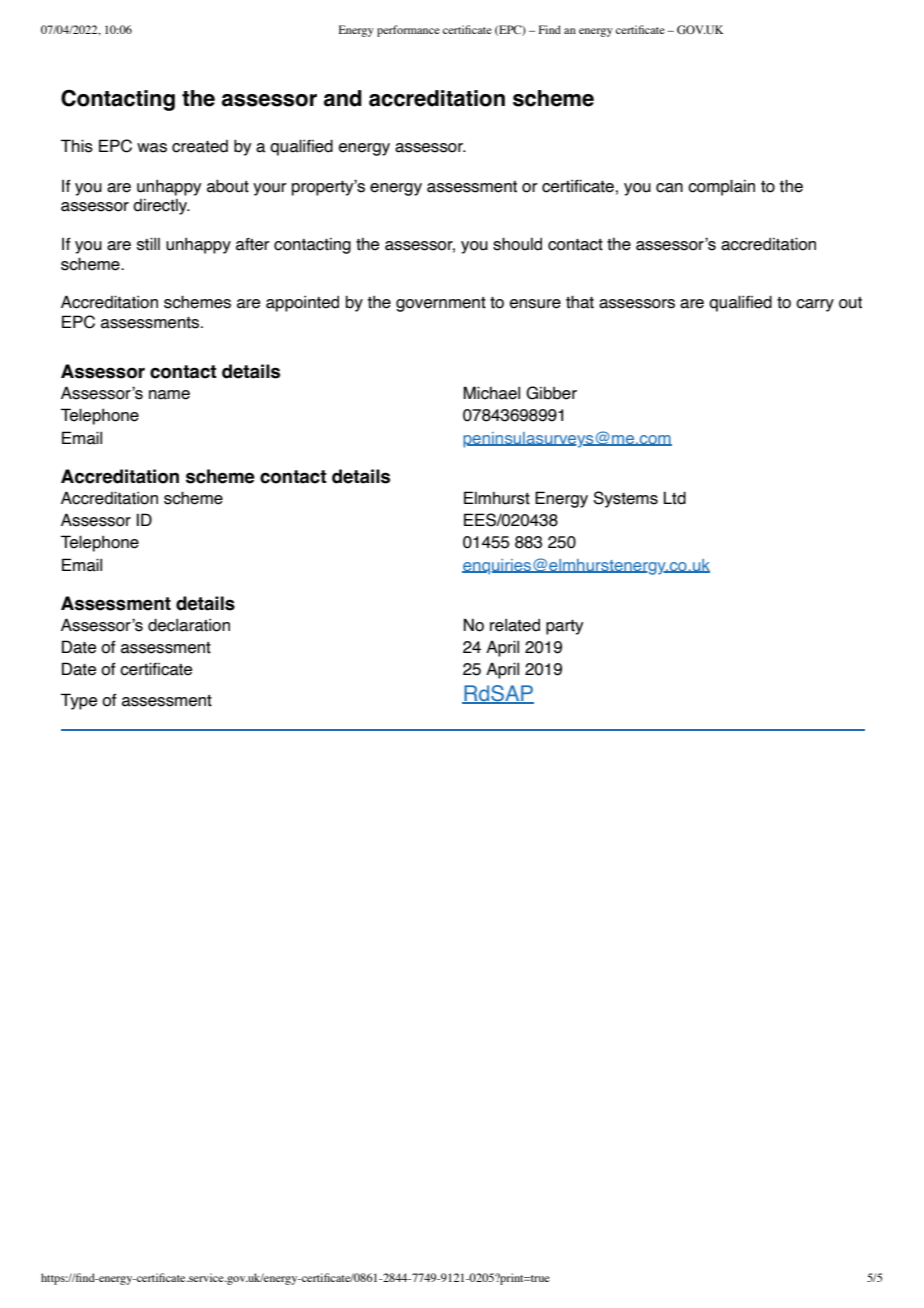 This screenshot has height=1308, width=924. I want to click on Systems, so click(625, 499).
